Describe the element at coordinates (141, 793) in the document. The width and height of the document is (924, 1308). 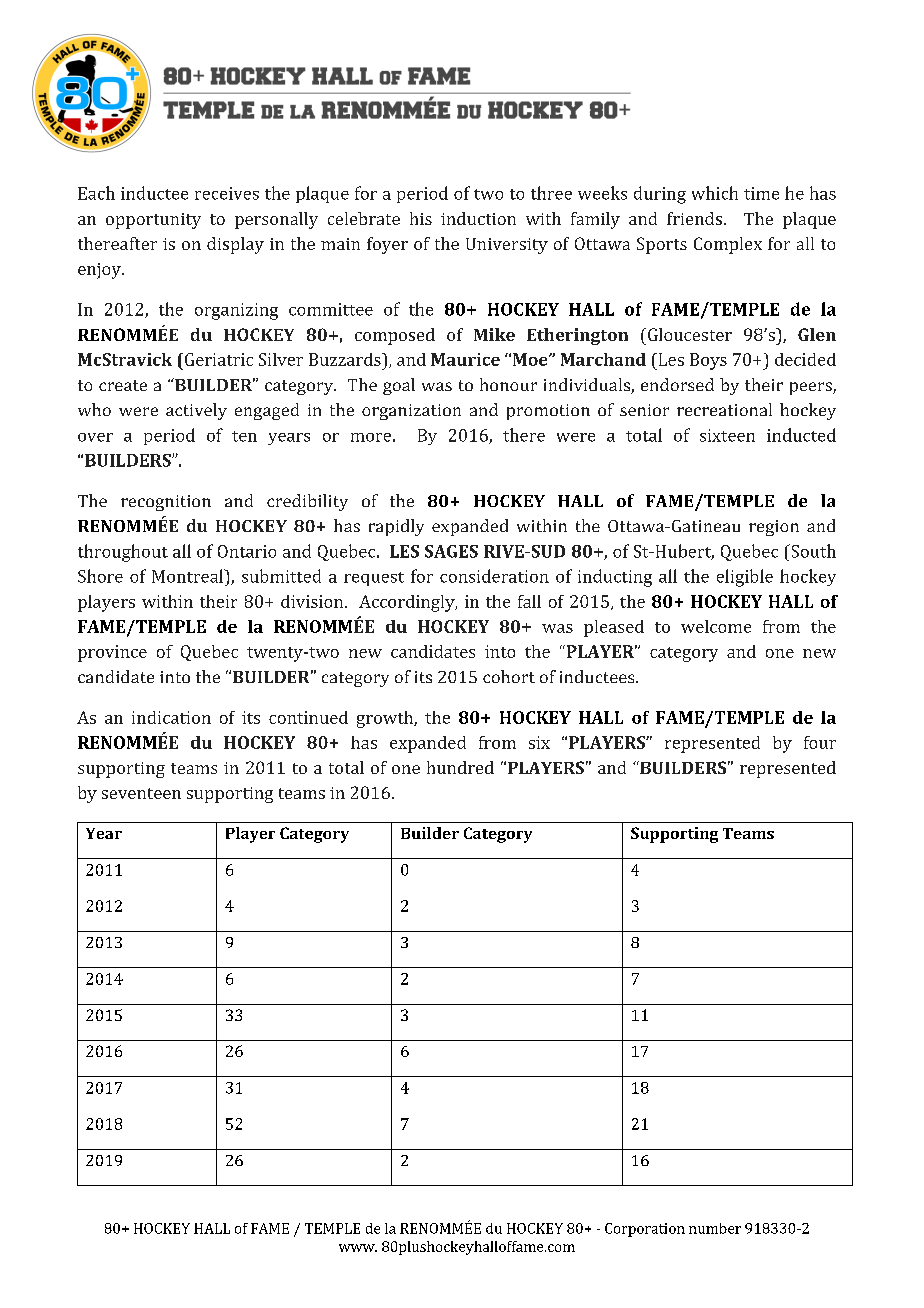
I see `seventeen` at that location.
